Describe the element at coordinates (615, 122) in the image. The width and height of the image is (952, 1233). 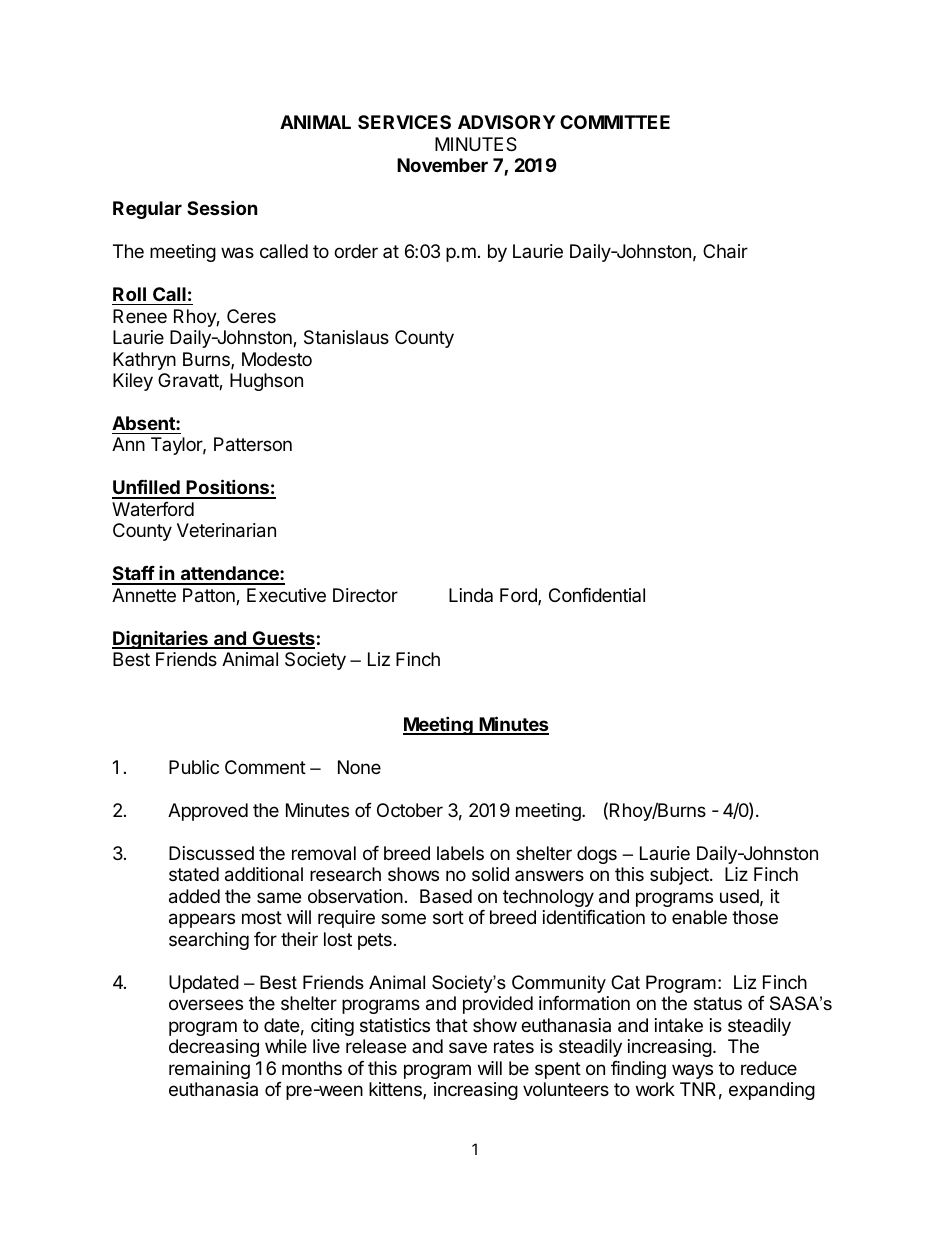
I see `COMMITTEE` at that location.
